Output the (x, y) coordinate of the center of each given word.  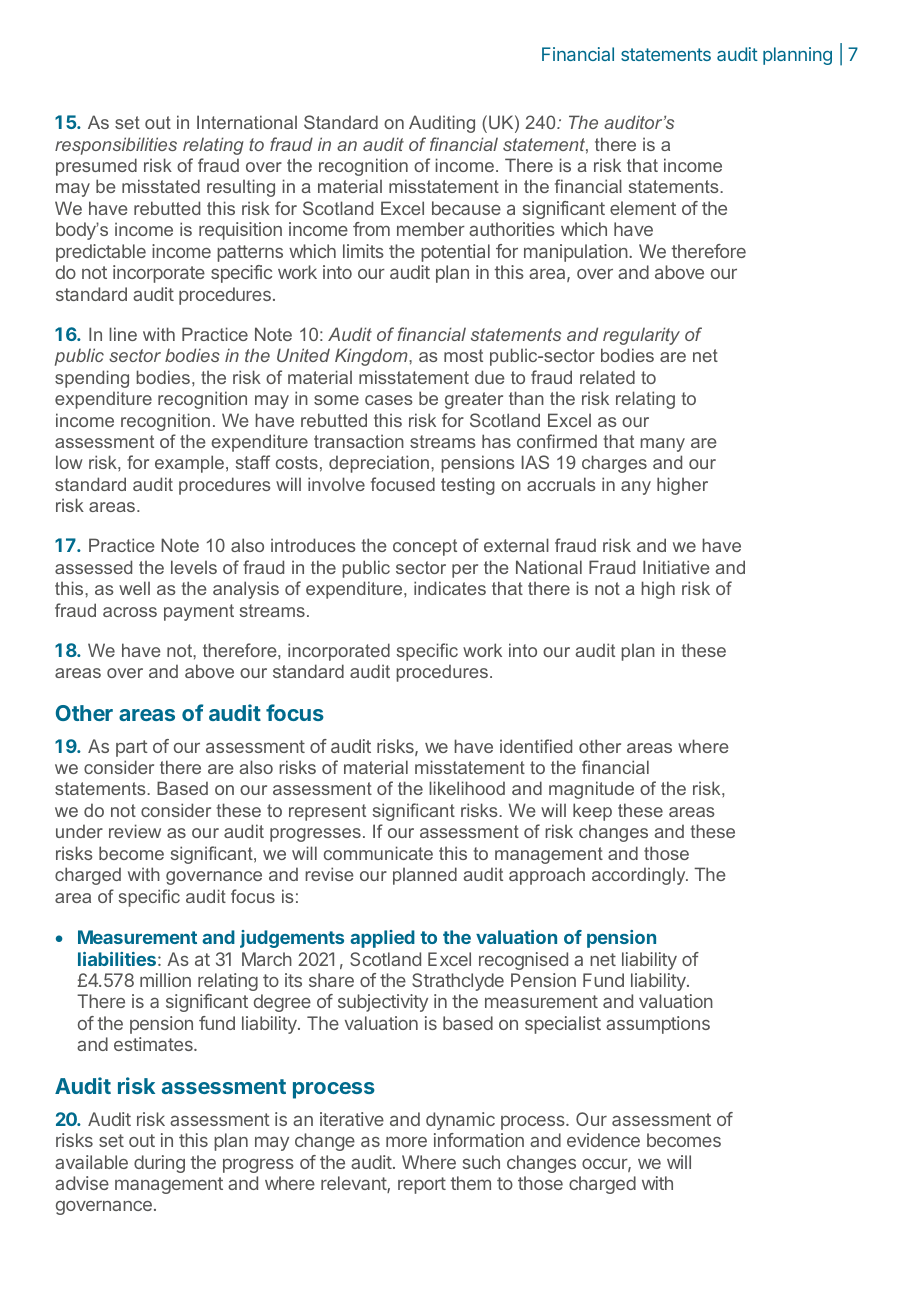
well (134, 588)
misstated (161, 186)
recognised (523, 961)
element (643, 208)
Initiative (676, 567)
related (607, 377)
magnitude (591, 790)
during (159, 1164)
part (132, 748)
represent (327, 812)
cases (389, 400)
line (123, 334)
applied (382, 939)
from (371, 229)
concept (425, 547)
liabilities (117, 959)
